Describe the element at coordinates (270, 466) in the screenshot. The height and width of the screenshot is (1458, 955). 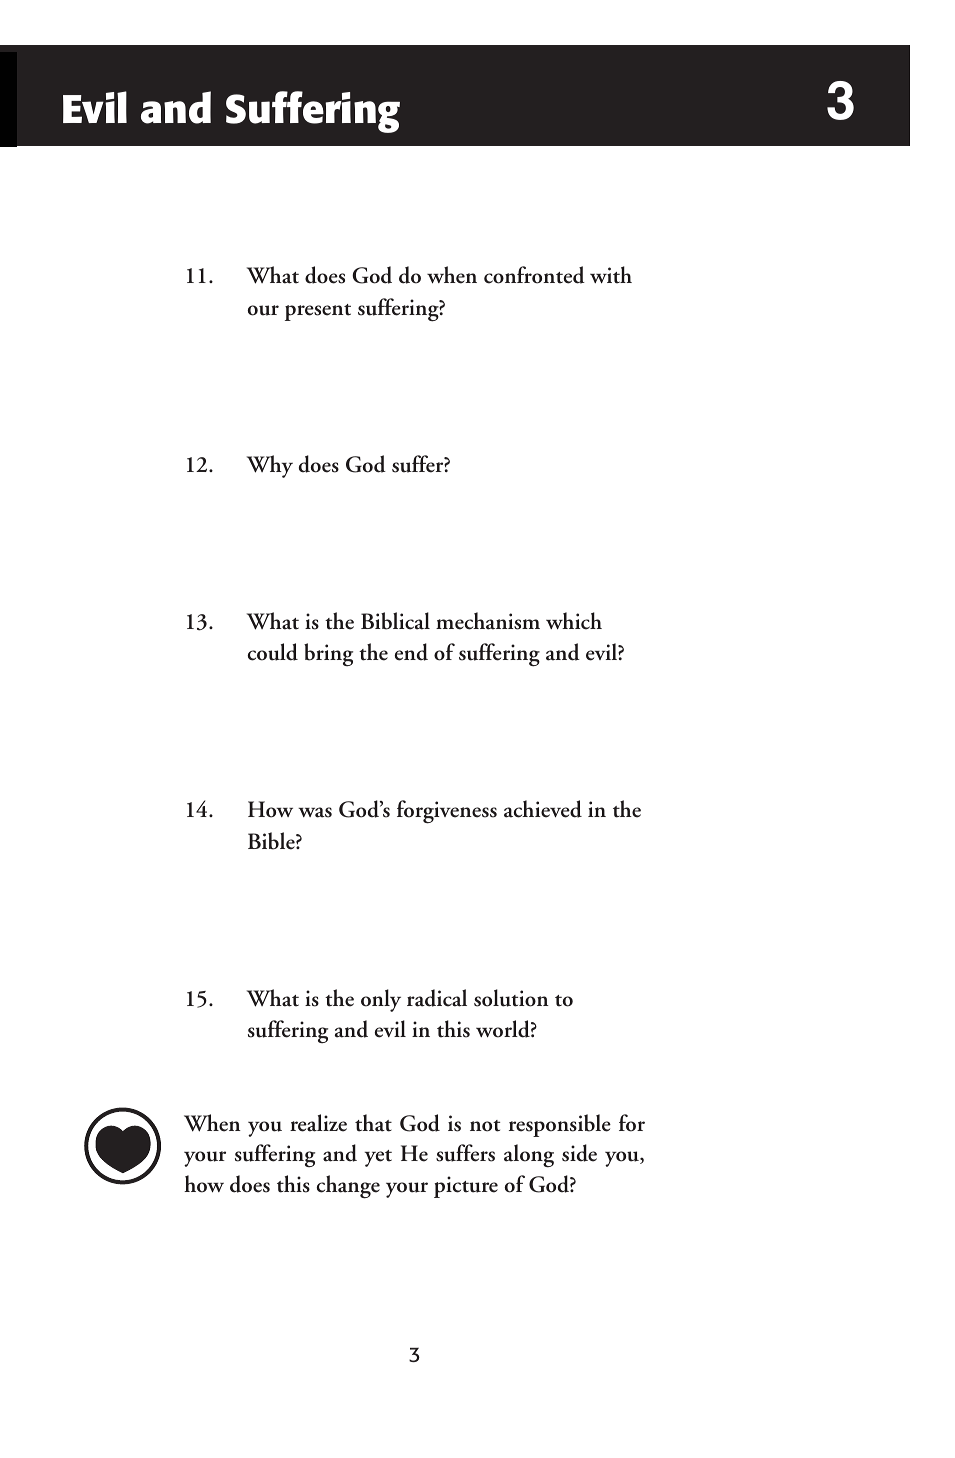
I see `Why` at that location.
